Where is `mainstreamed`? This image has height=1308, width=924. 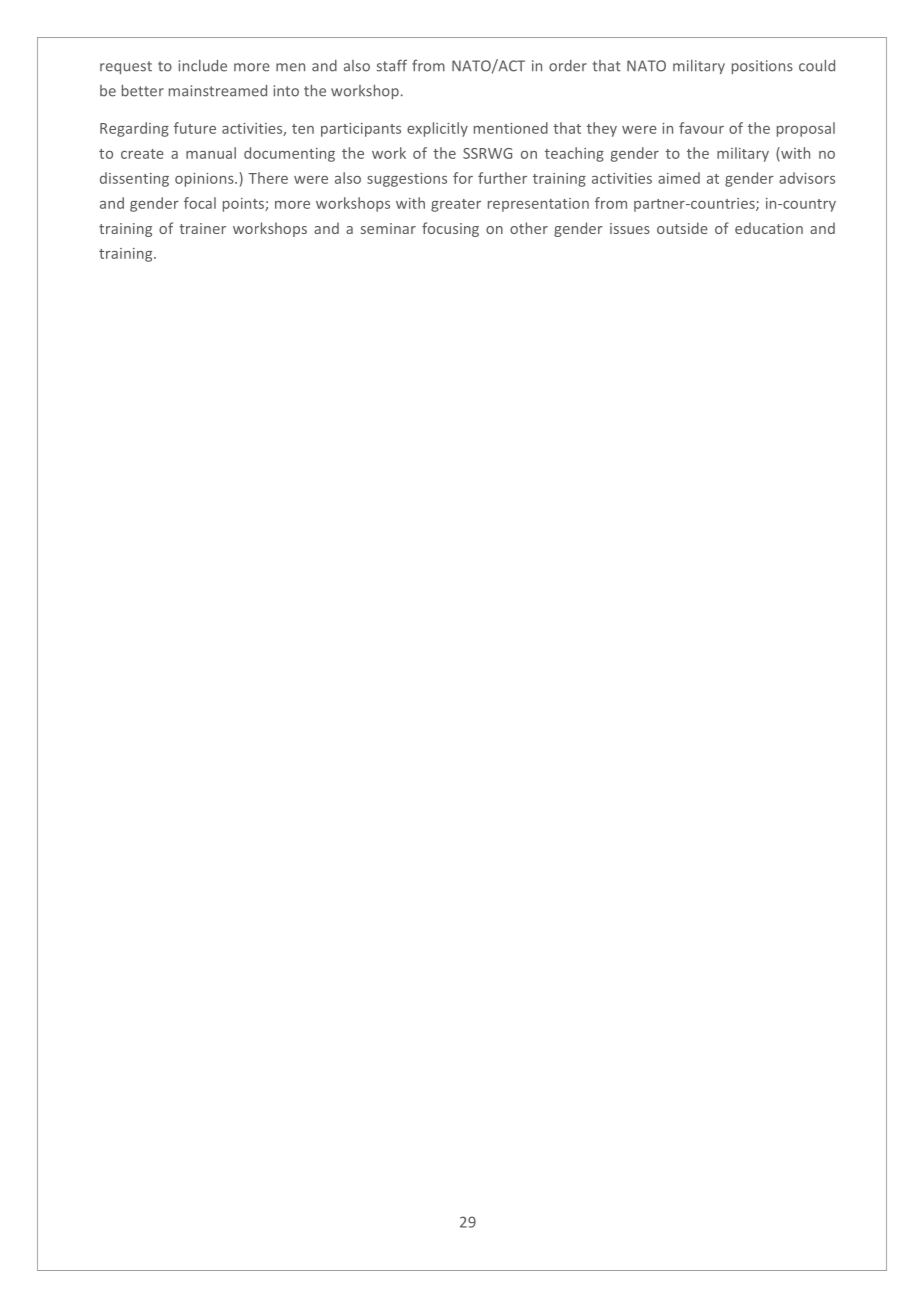 mainstreamed is located at coordinates (218, 91).
